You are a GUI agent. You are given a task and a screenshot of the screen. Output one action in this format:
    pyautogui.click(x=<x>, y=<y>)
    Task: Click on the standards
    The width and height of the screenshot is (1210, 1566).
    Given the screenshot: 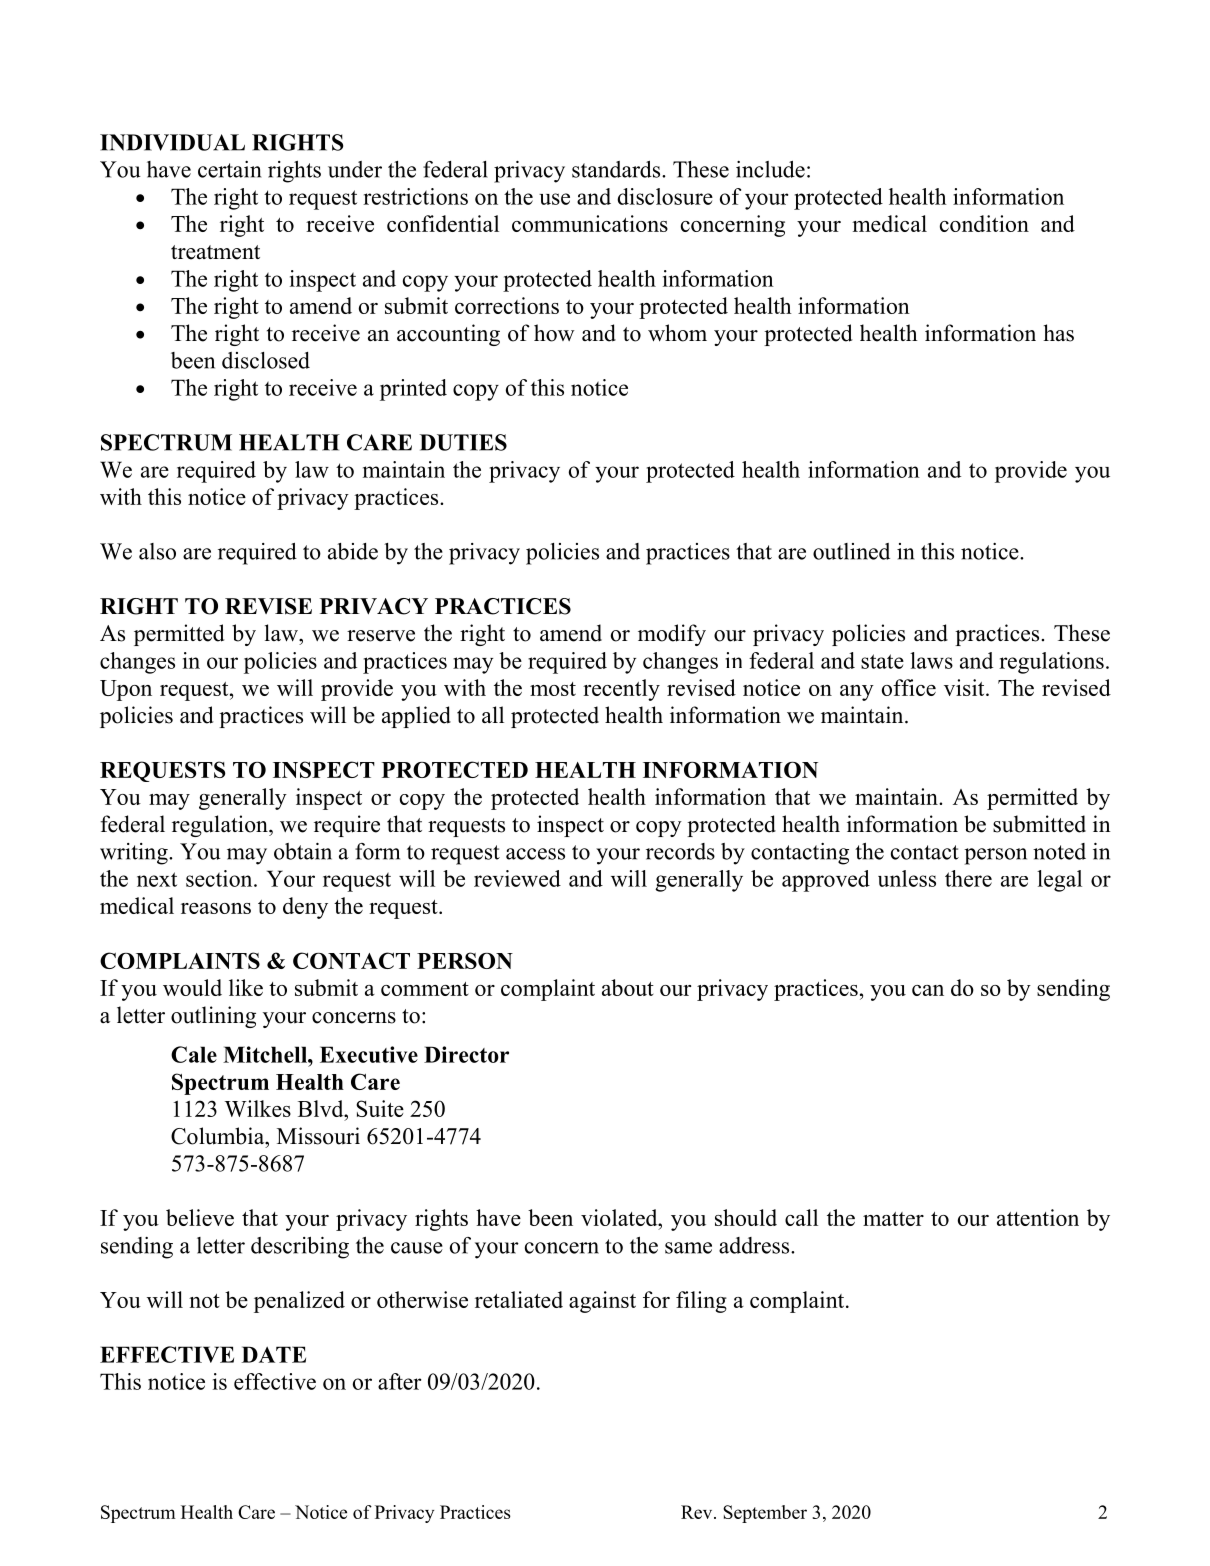 What is the action you would take?
    pyautogui.click(x=617, y=169)
